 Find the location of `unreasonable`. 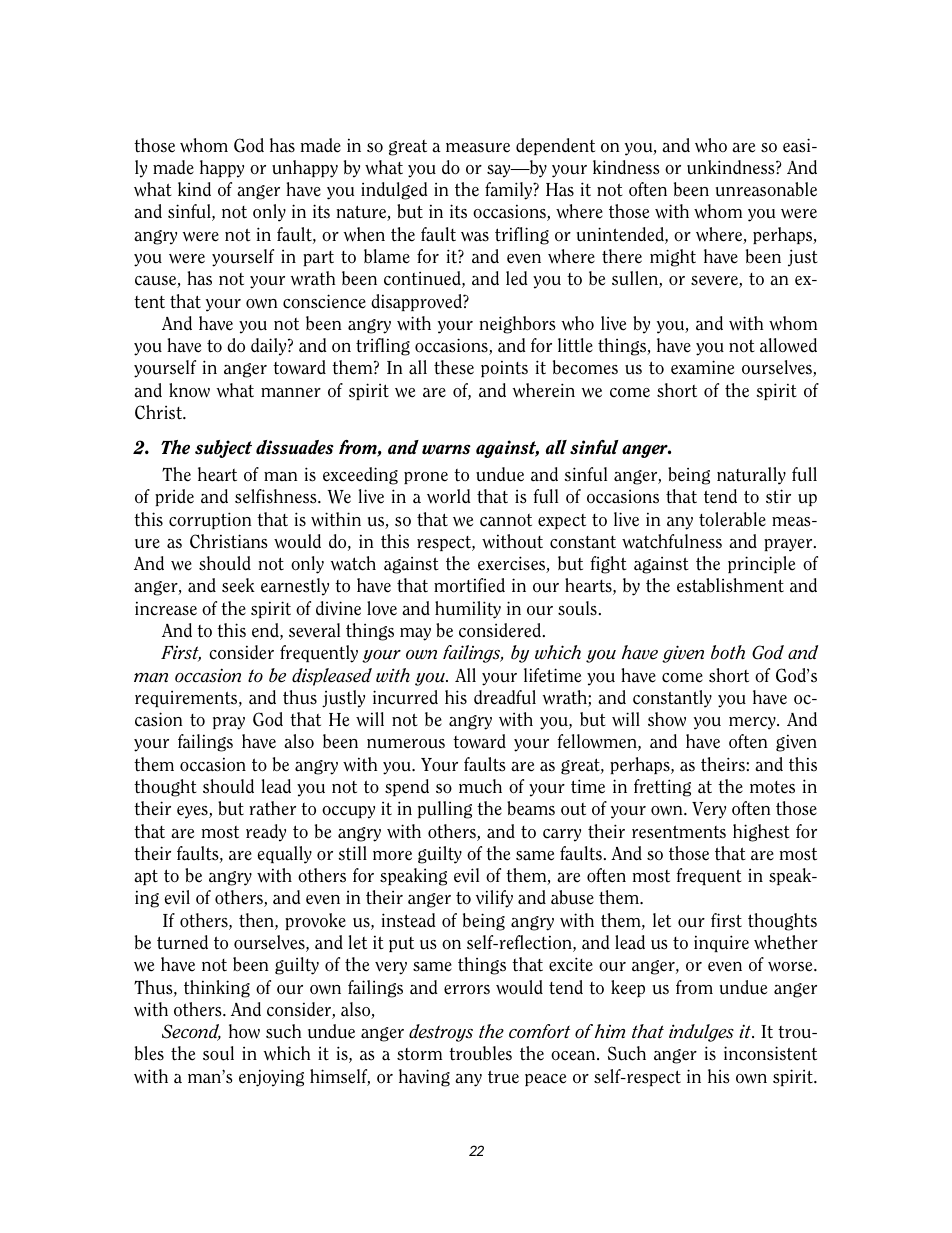

unreasonable is located at coordinates (766, 189).
